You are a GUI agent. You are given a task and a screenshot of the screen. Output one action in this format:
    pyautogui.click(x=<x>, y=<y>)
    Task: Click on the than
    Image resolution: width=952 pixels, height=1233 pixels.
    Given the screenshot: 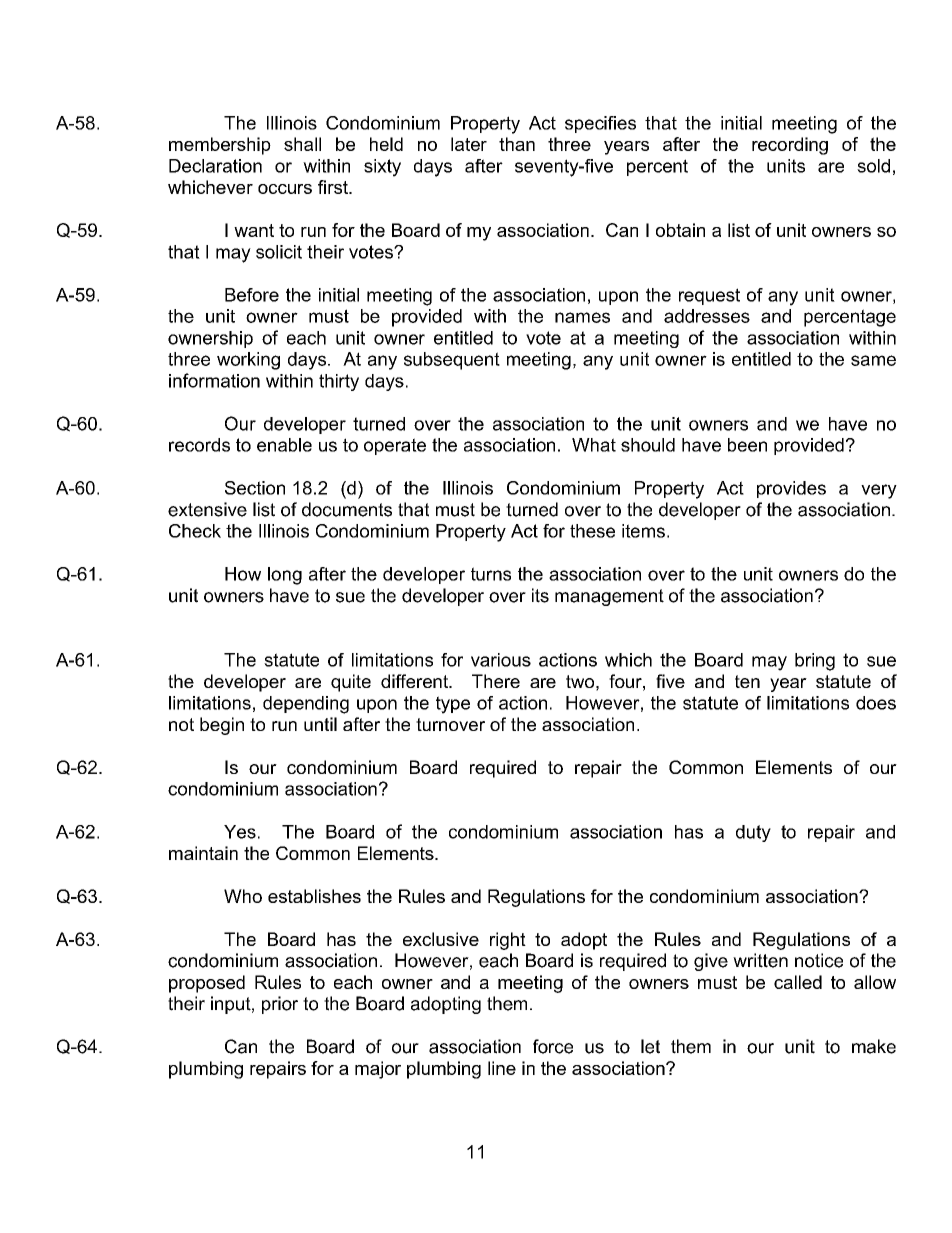 What is the action you would take?
    pyautogui.click(x=517, y=144)
